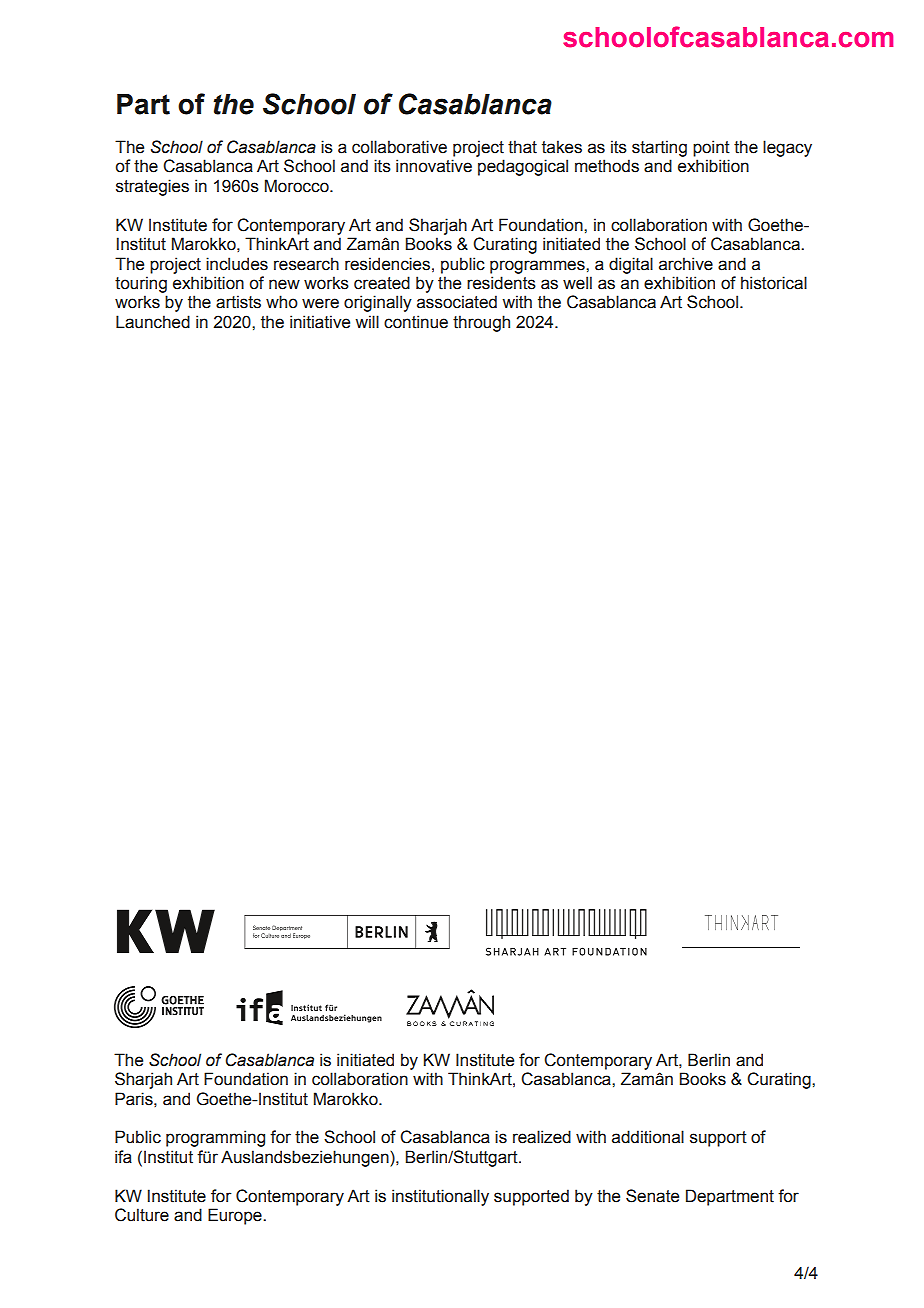 The height and width of the screenshot is (1308, 924). What do you see at coordinates (774, 283) in the screenshot?
I see `historical` at bounding box center [774, 283].
